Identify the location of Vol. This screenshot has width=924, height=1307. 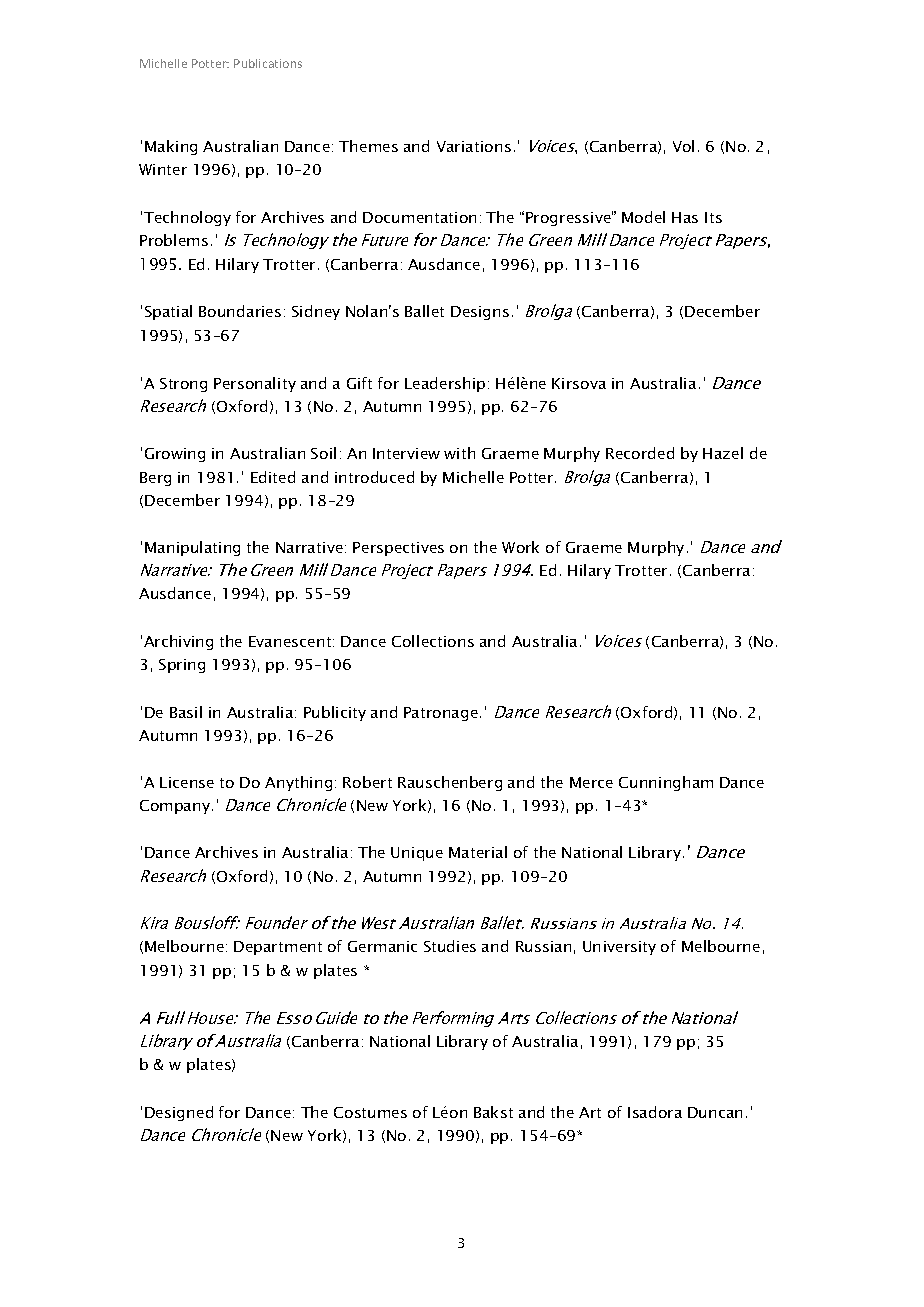
(683, 146).
